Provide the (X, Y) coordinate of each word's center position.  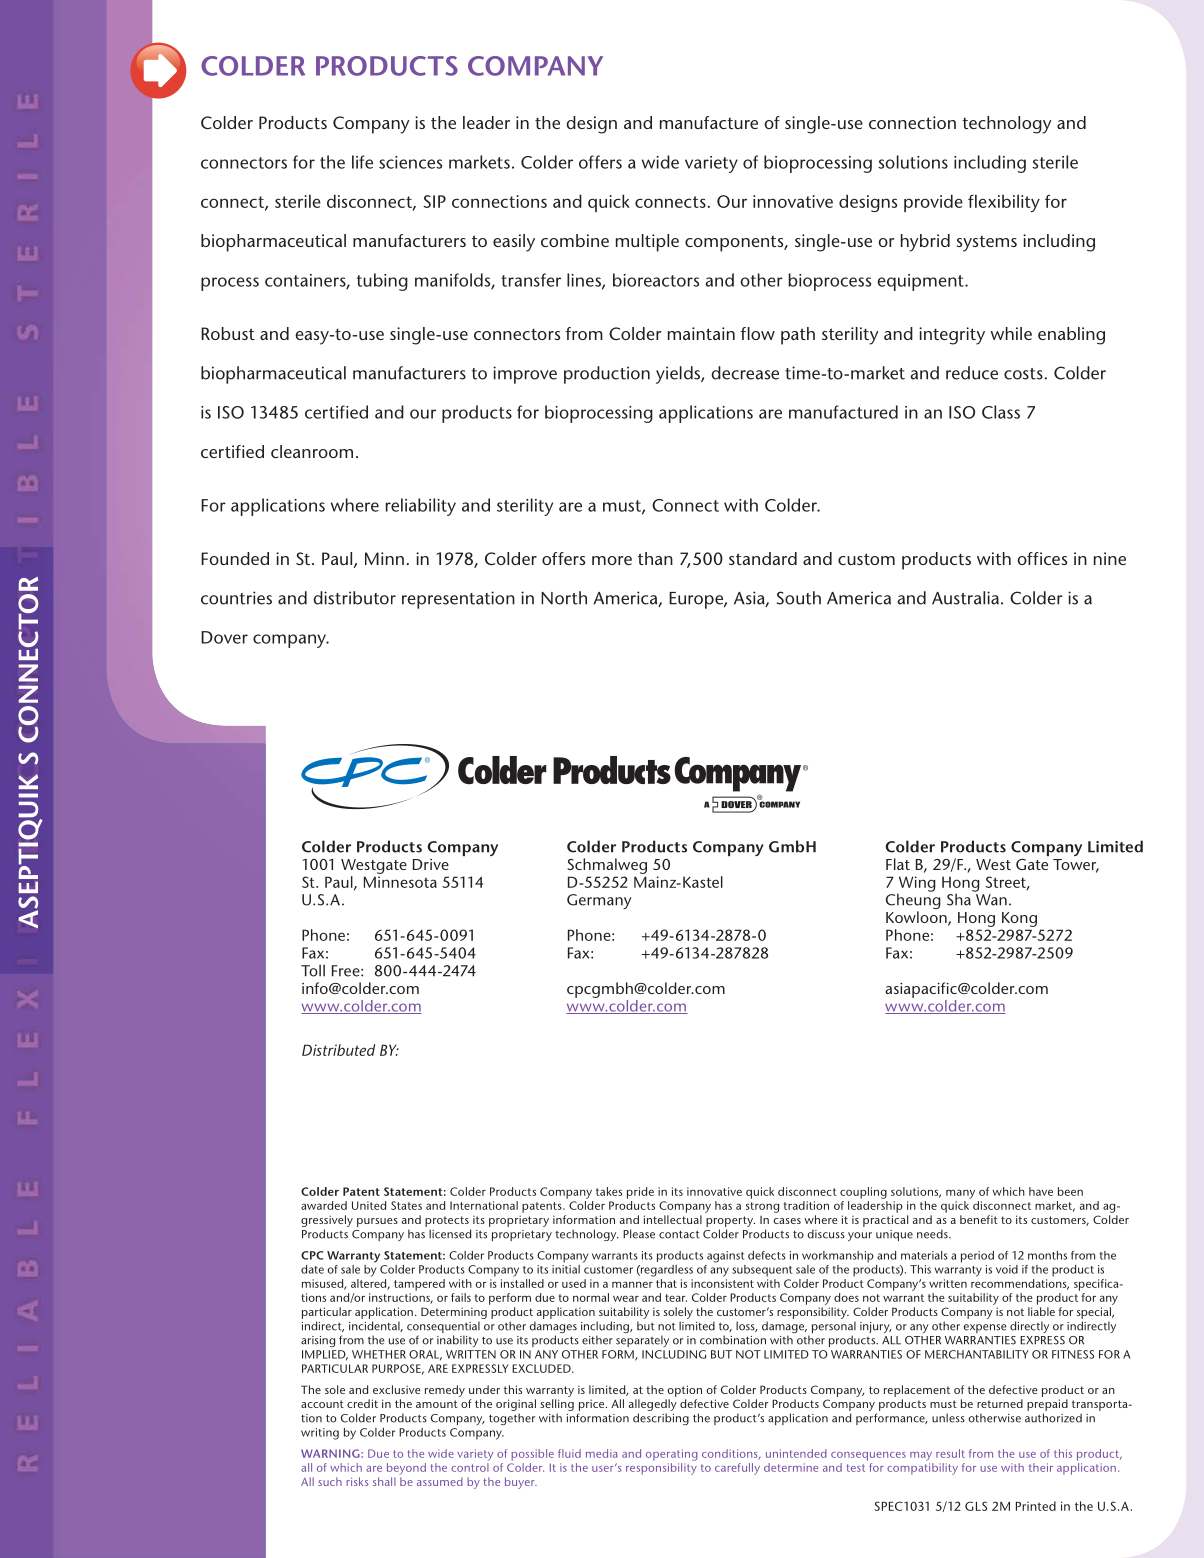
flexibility (1004, 203)
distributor (354, 598)
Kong (1019, 919)
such (330, 1481)
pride (640, 1193)
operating (672, 1455)
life (362, 162)
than (655, 558)
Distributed (338, 1050)
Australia (965, 598)
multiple (647, 243)
